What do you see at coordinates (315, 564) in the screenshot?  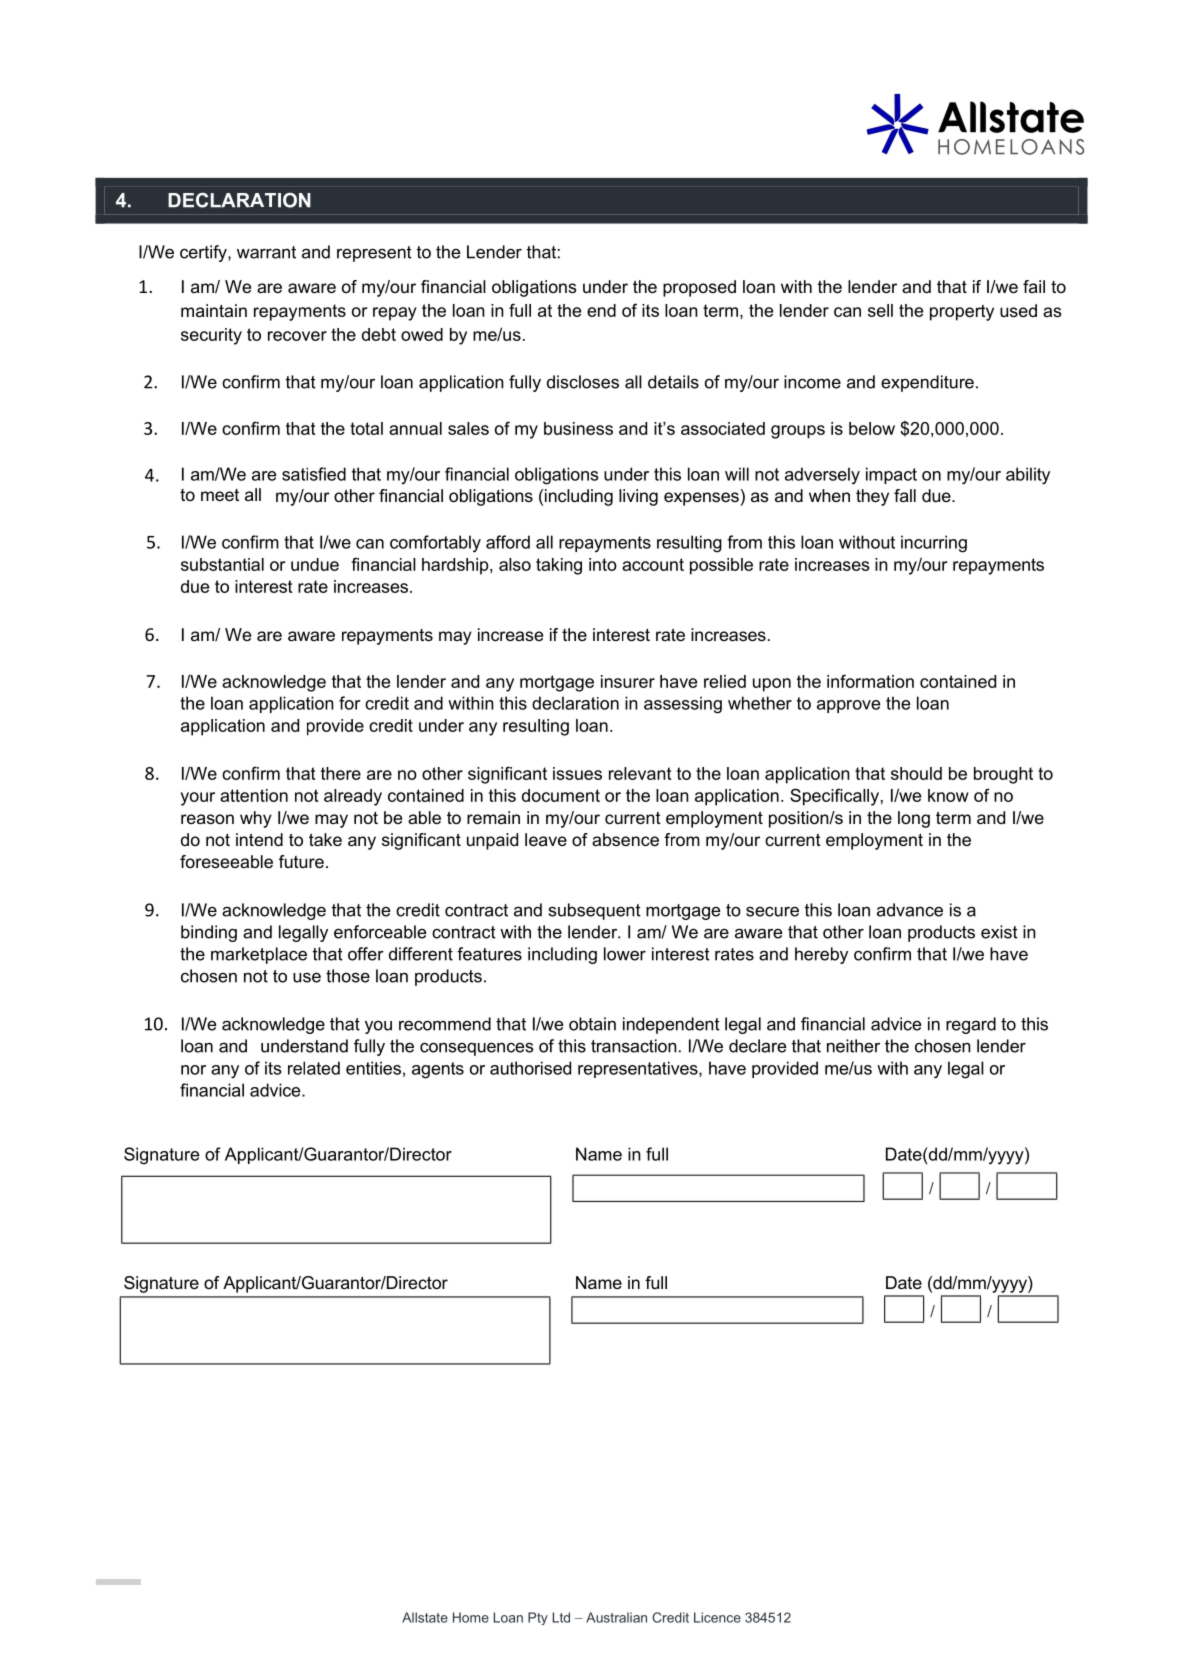 I see `undue` at bounding box center [315, 564].
